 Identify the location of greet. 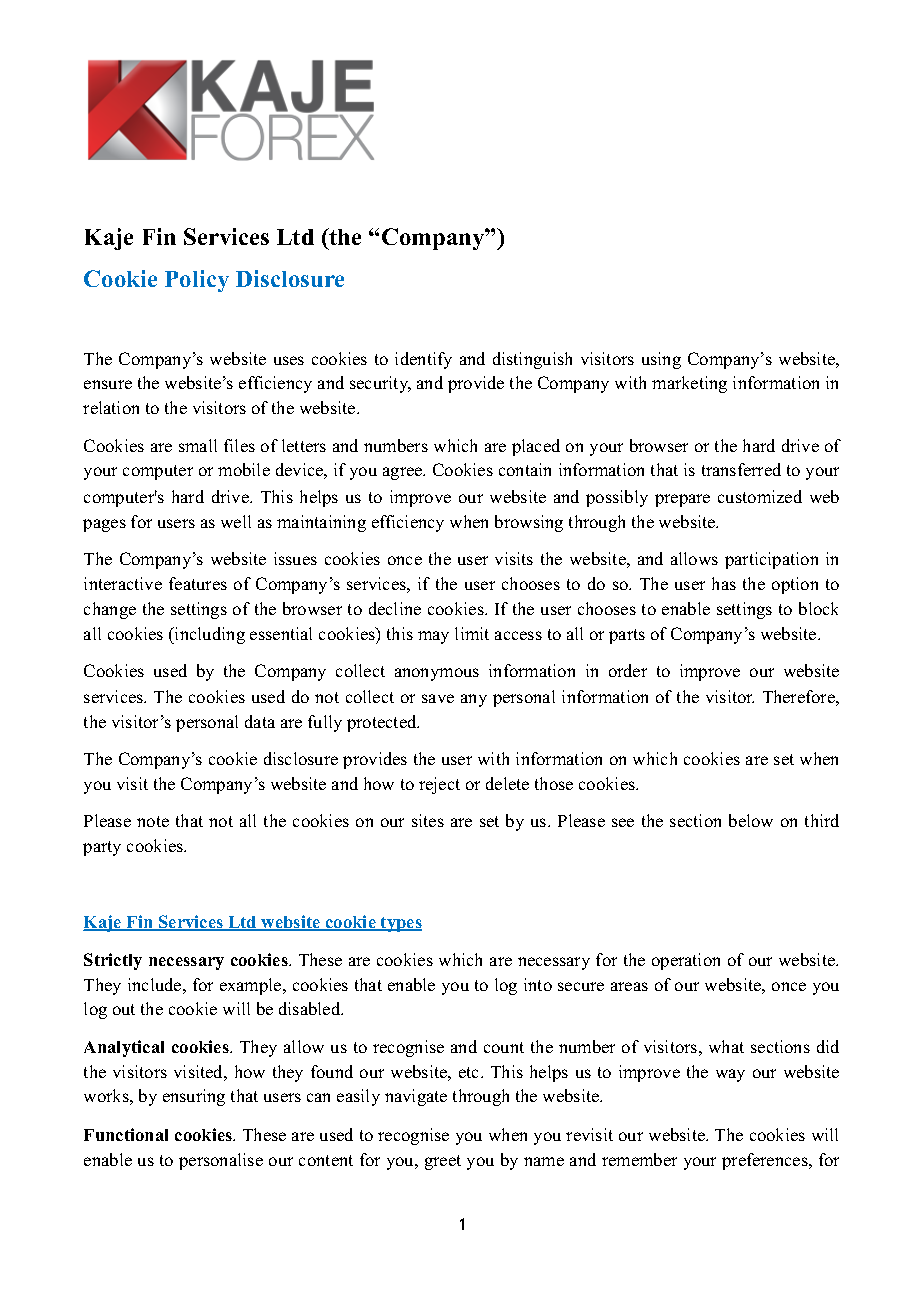
(443, 1162).
